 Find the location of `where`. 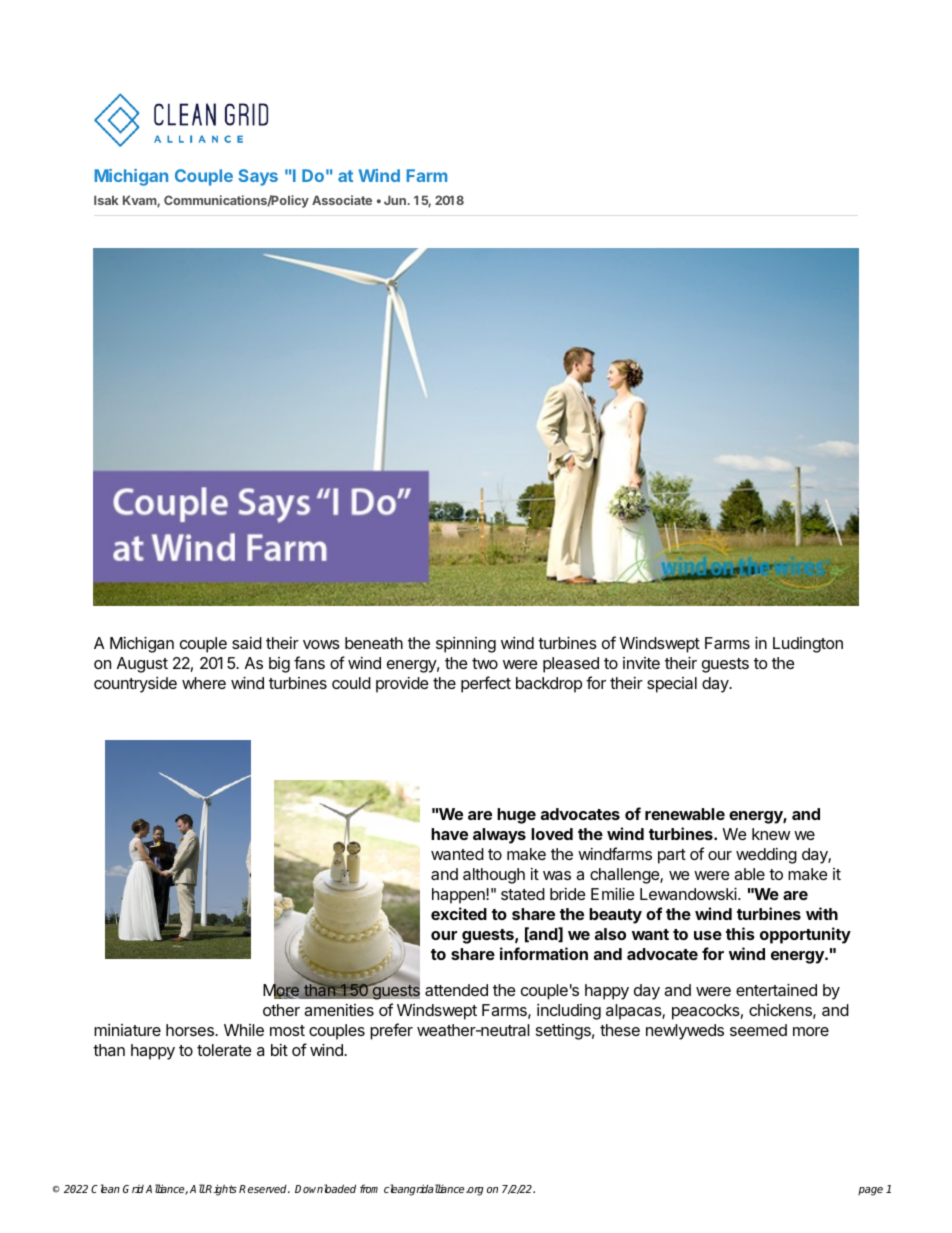

where is located at coordinates (204, 683).
